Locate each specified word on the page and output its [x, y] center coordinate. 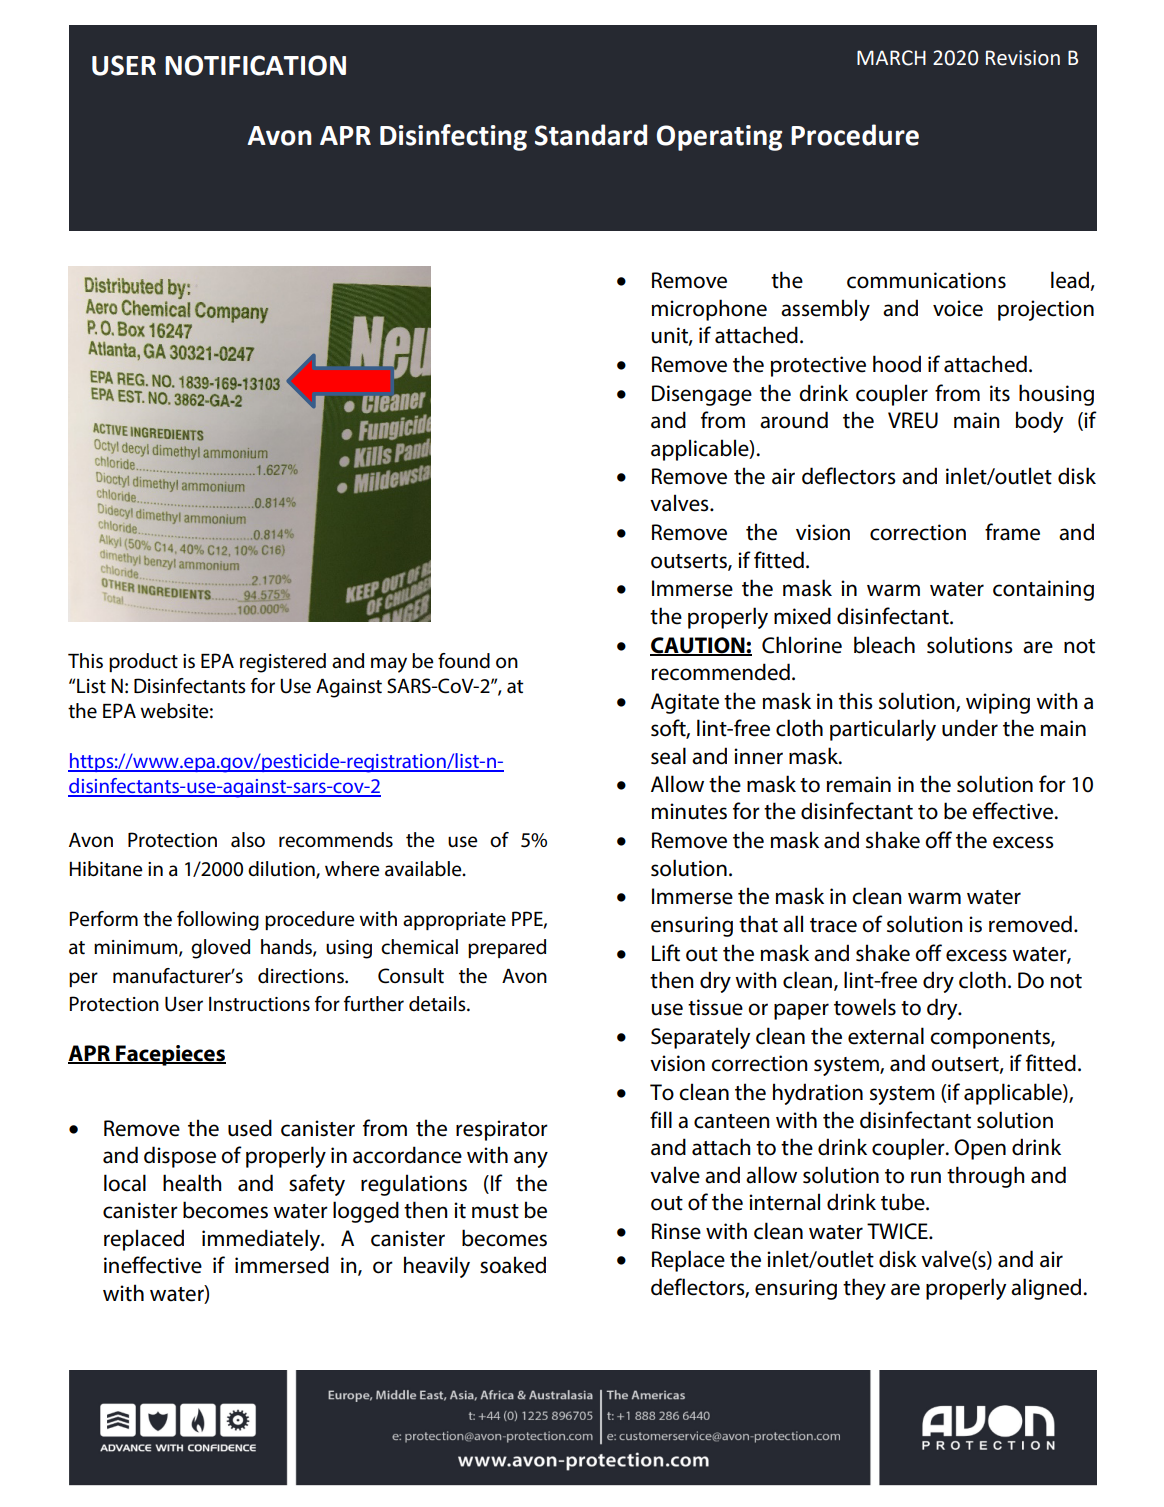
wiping [998, 703]
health [192, 1183]
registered [283, 663]
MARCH [891, 58]
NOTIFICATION [255, 65]
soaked [513, 1265]
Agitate [685, 703]
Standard [591, 135]
